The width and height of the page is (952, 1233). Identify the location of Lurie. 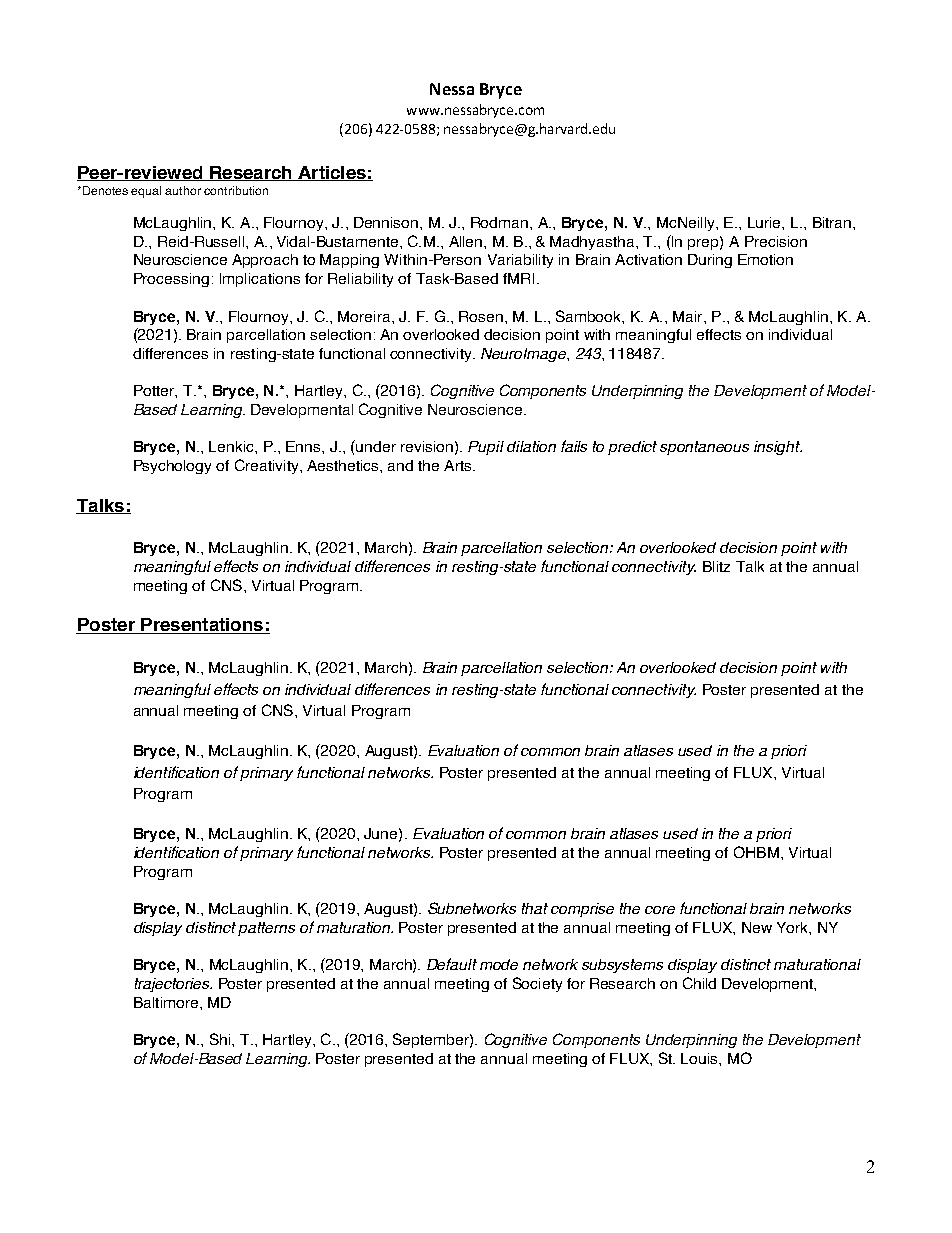
(765, 222).
